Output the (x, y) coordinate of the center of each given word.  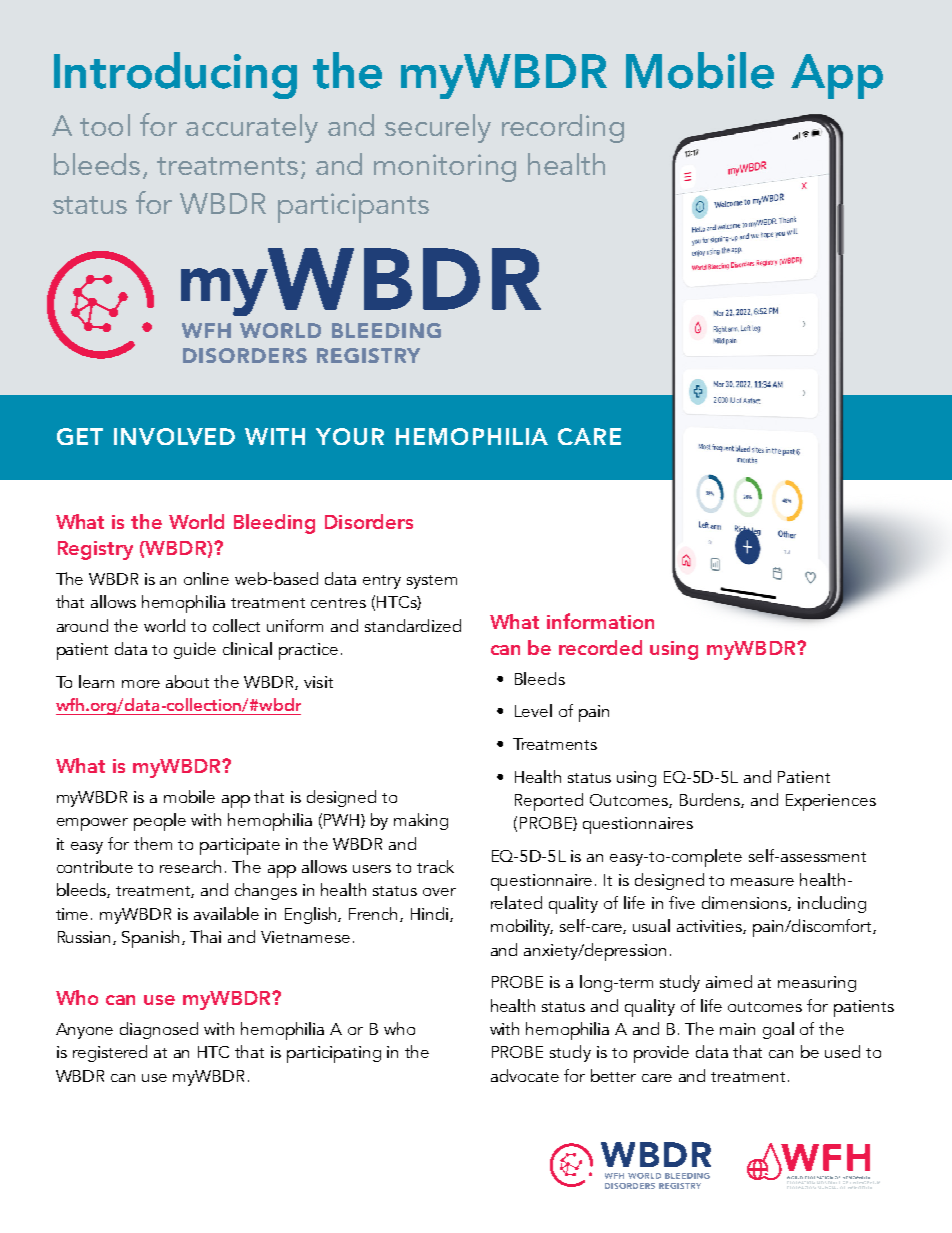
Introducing (175, 75)
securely (438, 128)
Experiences (831, 802)
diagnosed (159, 1030)
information (600, 621)
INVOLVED (174, 436)
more (141, 684)
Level (533, 710)
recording (563, 128)
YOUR (350, 436)
